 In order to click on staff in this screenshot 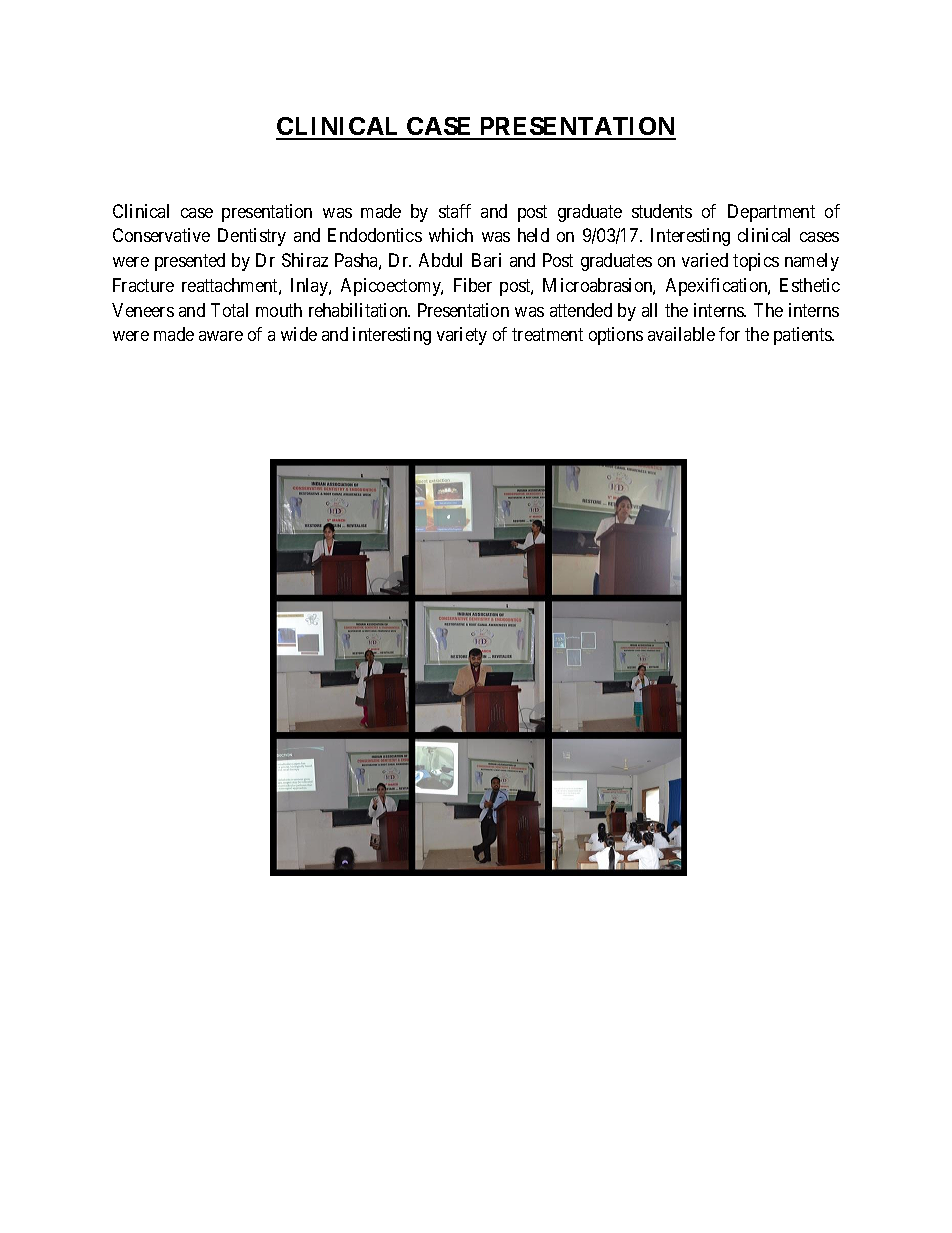, I will do `click(455, 211)`.
